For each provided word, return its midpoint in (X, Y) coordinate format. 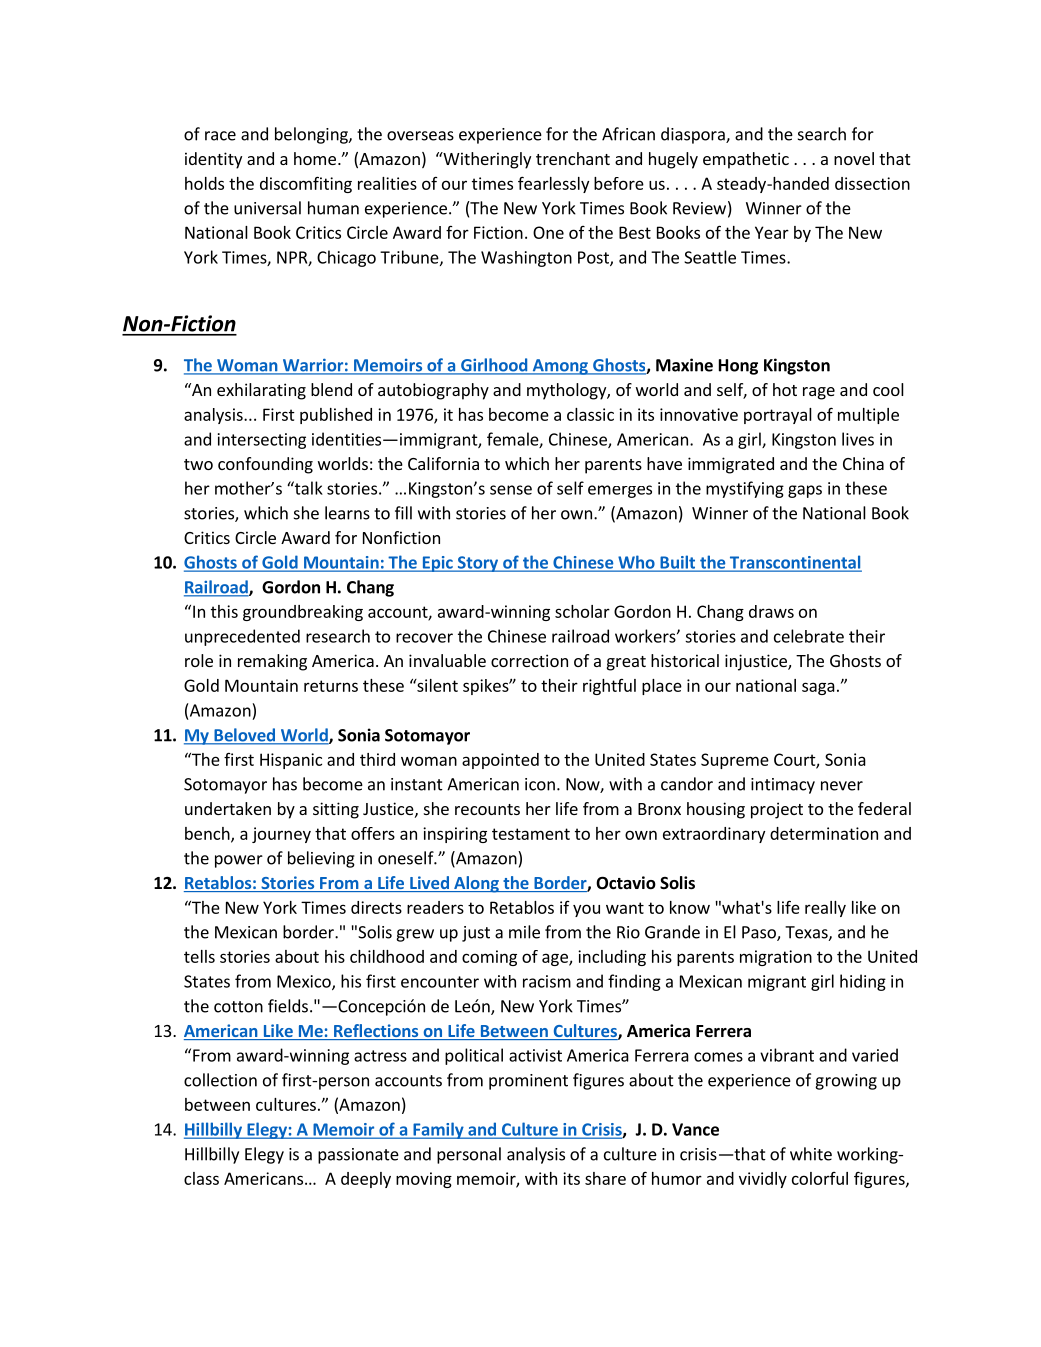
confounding (265, 465)
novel (854, 158)
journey (281, 835)
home (315, 158)
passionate (358, 1156)
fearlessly (553, 184)
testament (531, 834)
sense (511, 490)
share (605, 1178)
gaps (805, 491)
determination (824, 833)
